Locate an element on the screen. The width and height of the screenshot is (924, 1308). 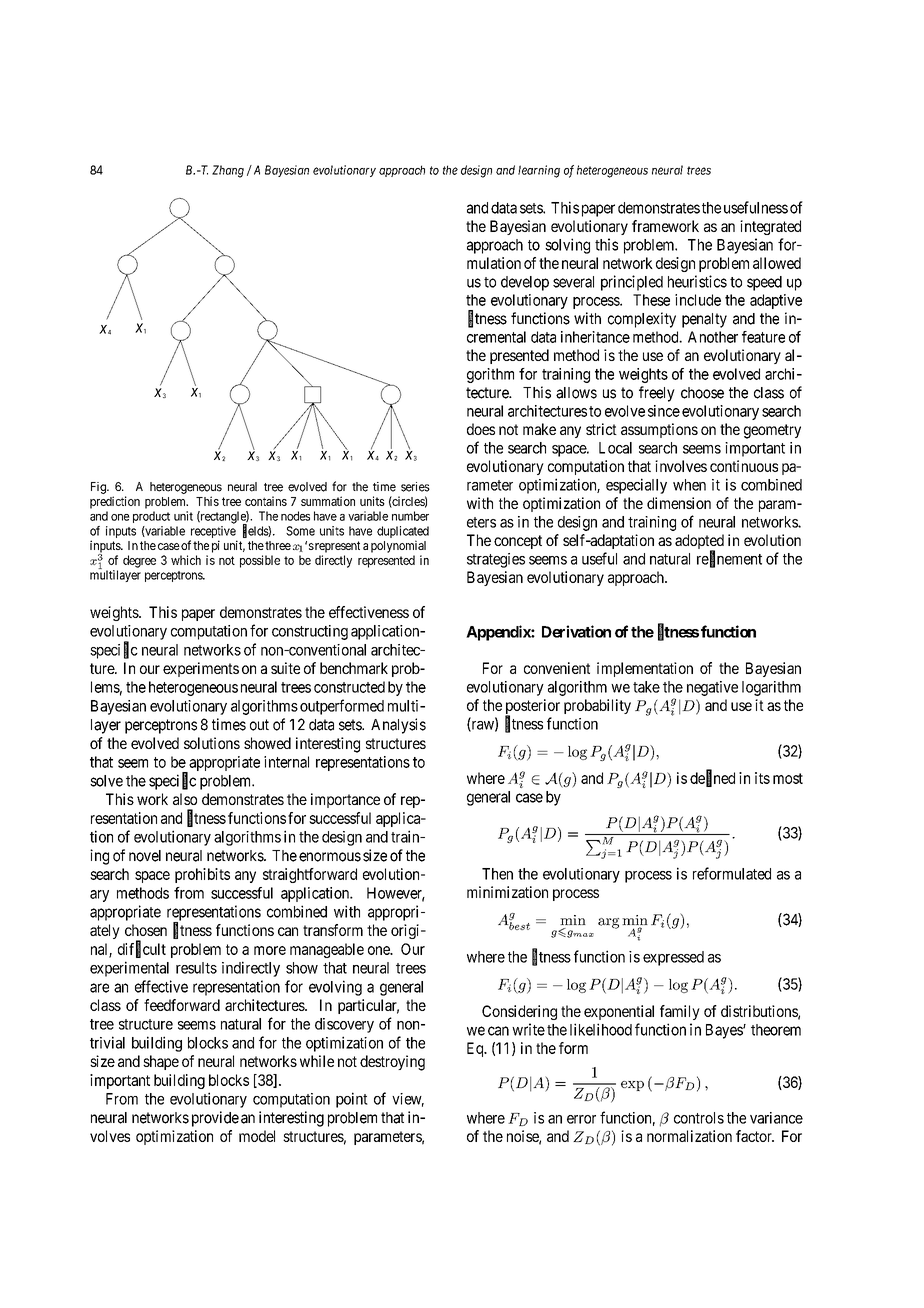
view is located at coordinates (408, 1100).
